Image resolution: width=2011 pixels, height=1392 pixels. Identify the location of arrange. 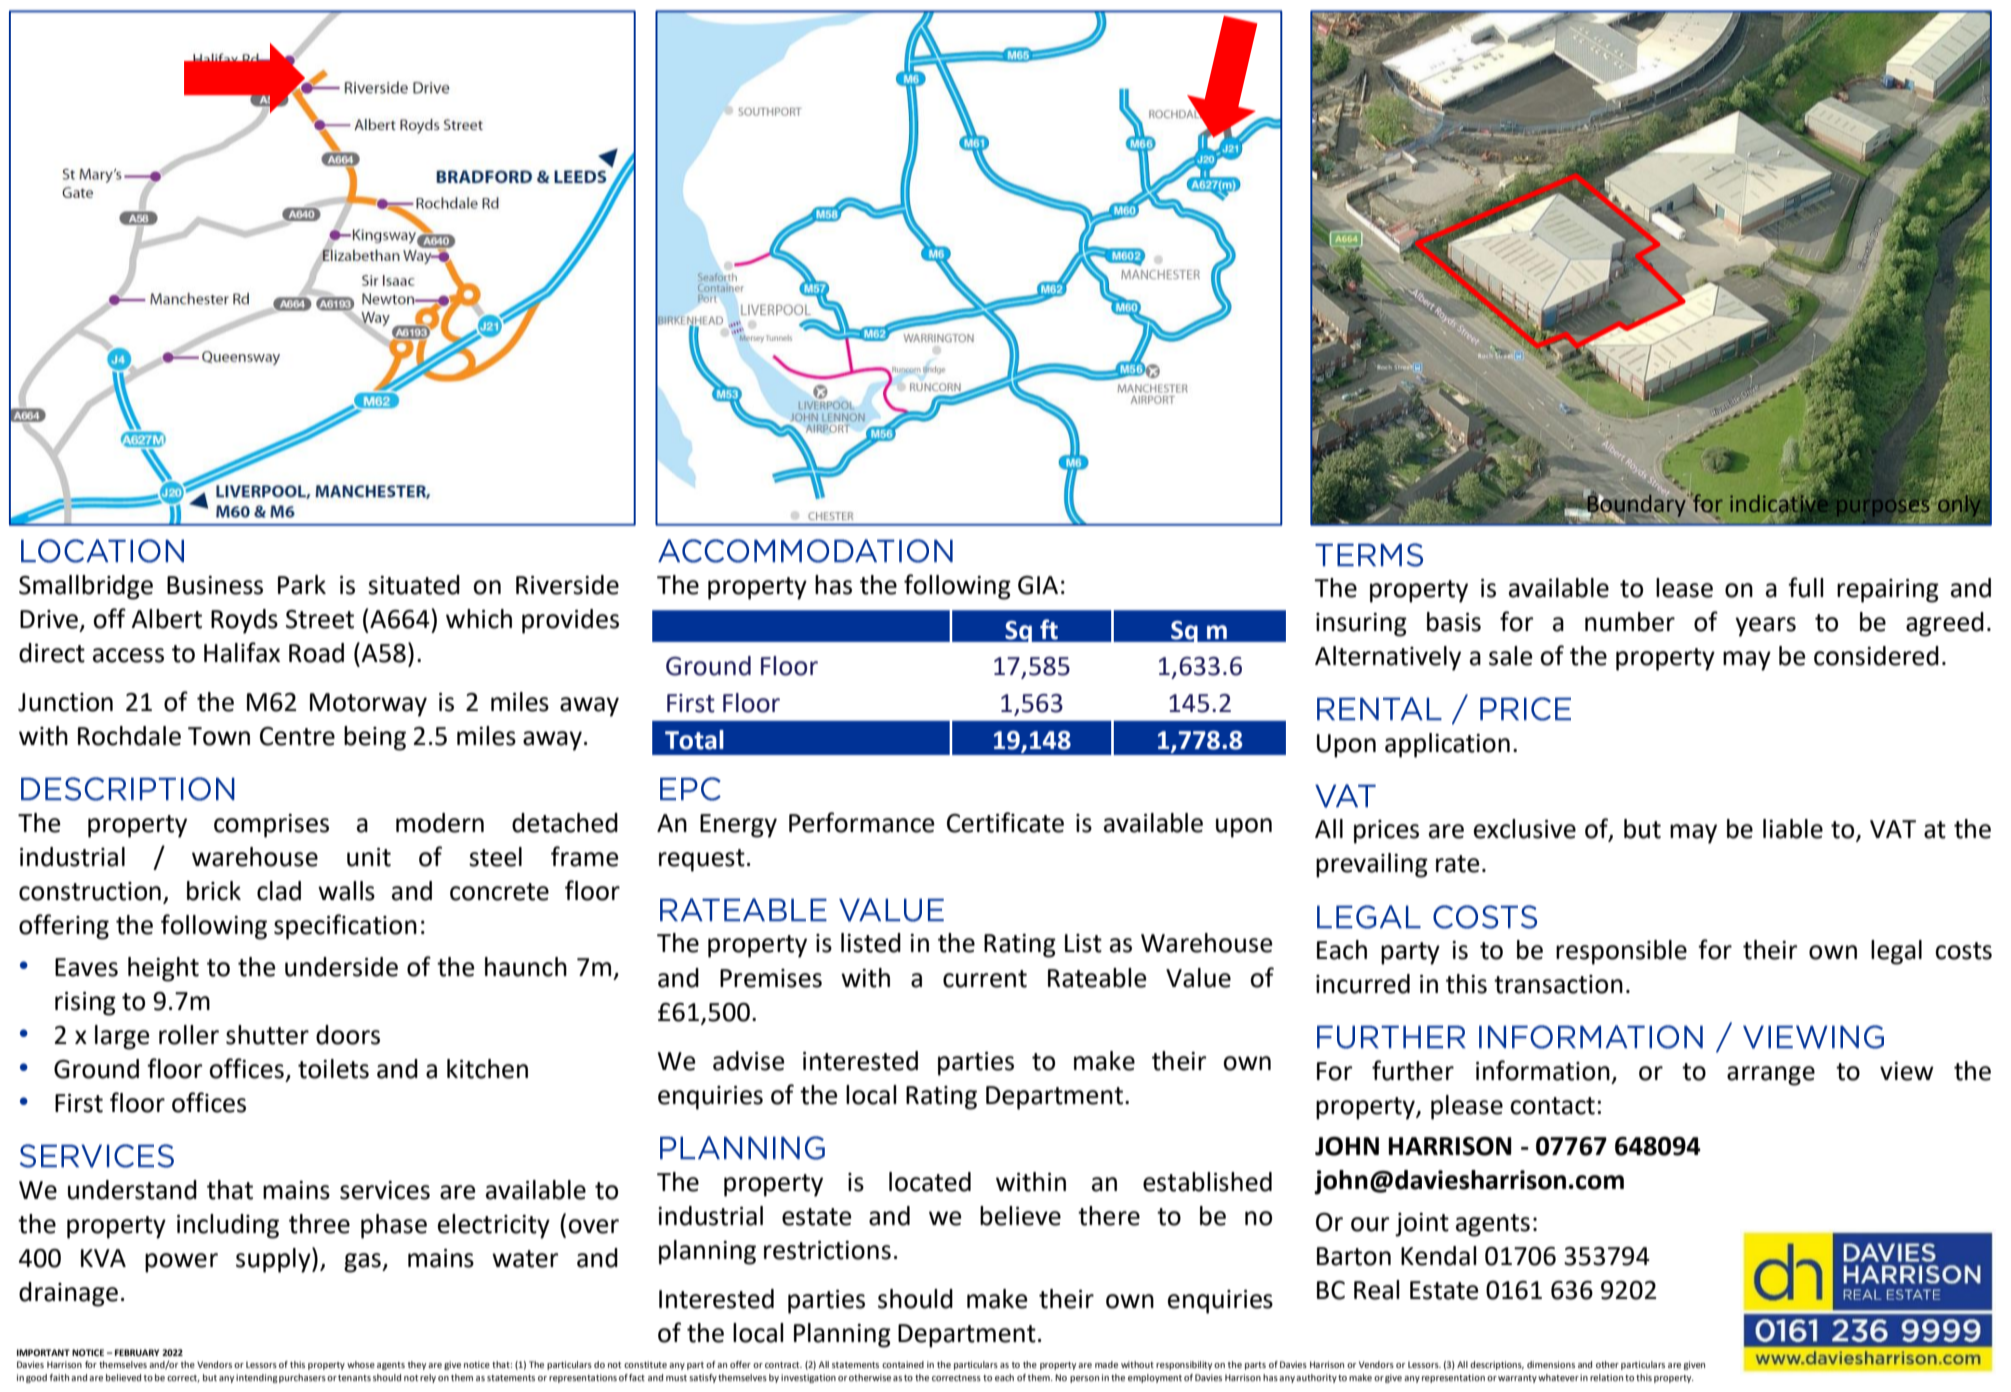
(1771, 1076).
